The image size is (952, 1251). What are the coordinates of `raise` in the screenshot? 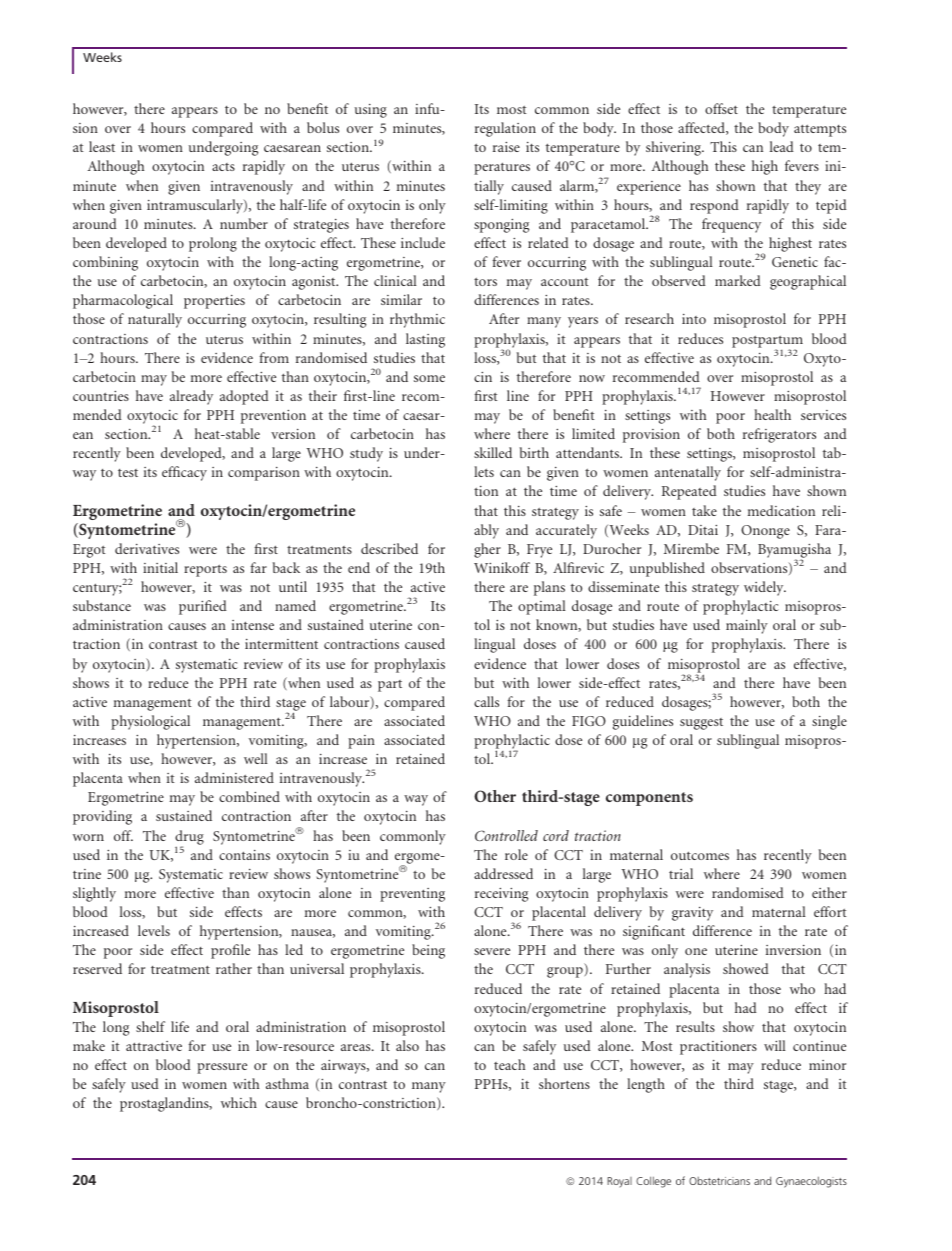 It's located at (506, 147).
